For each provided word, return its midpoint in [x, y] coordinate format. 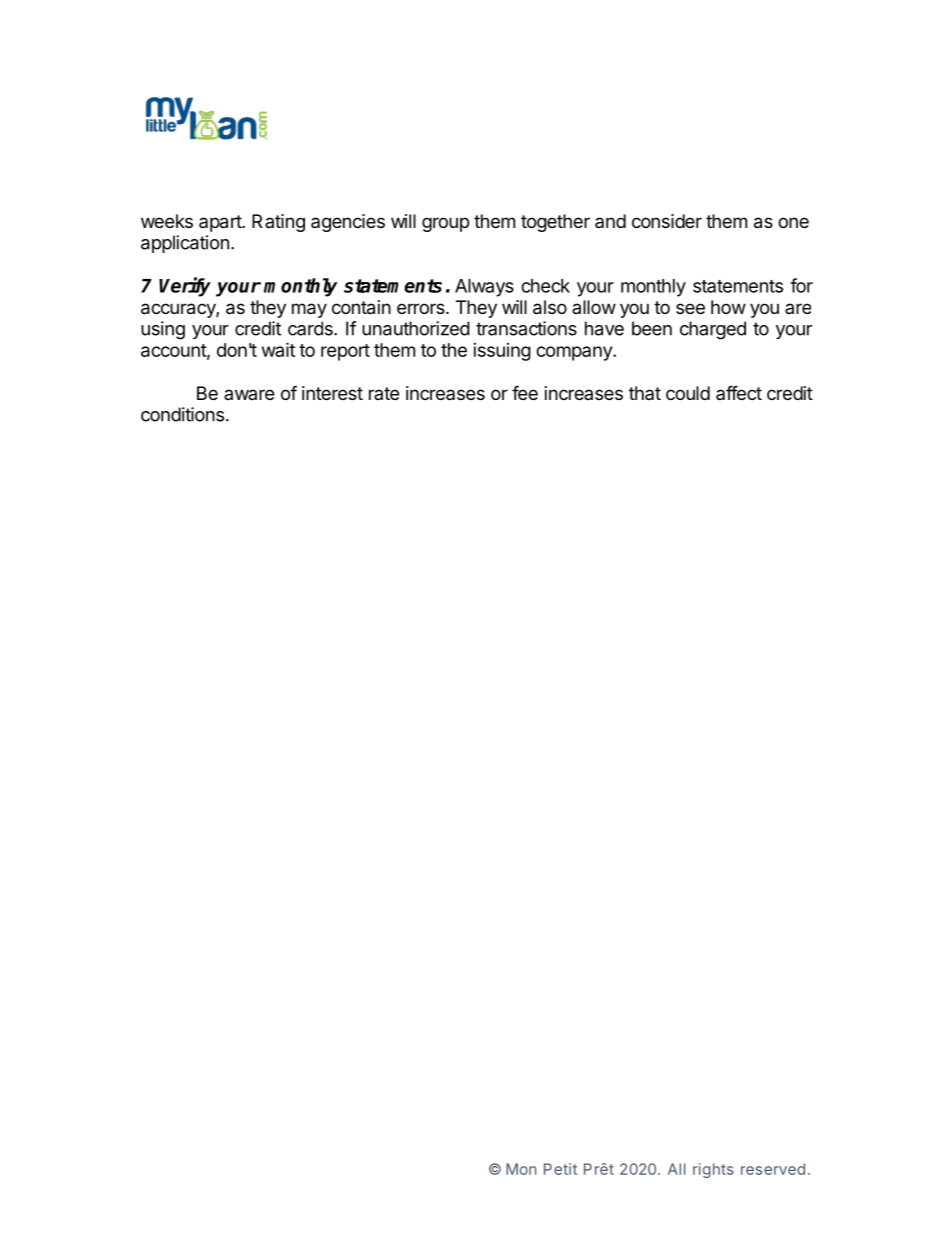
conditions [182, 414]
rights [713, 1170]
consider [667, 221]
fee [525, 393]
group [445, 224]
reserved [773, 1169]
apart [221, 223]
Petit [560, 1169]
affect [739, 393]
